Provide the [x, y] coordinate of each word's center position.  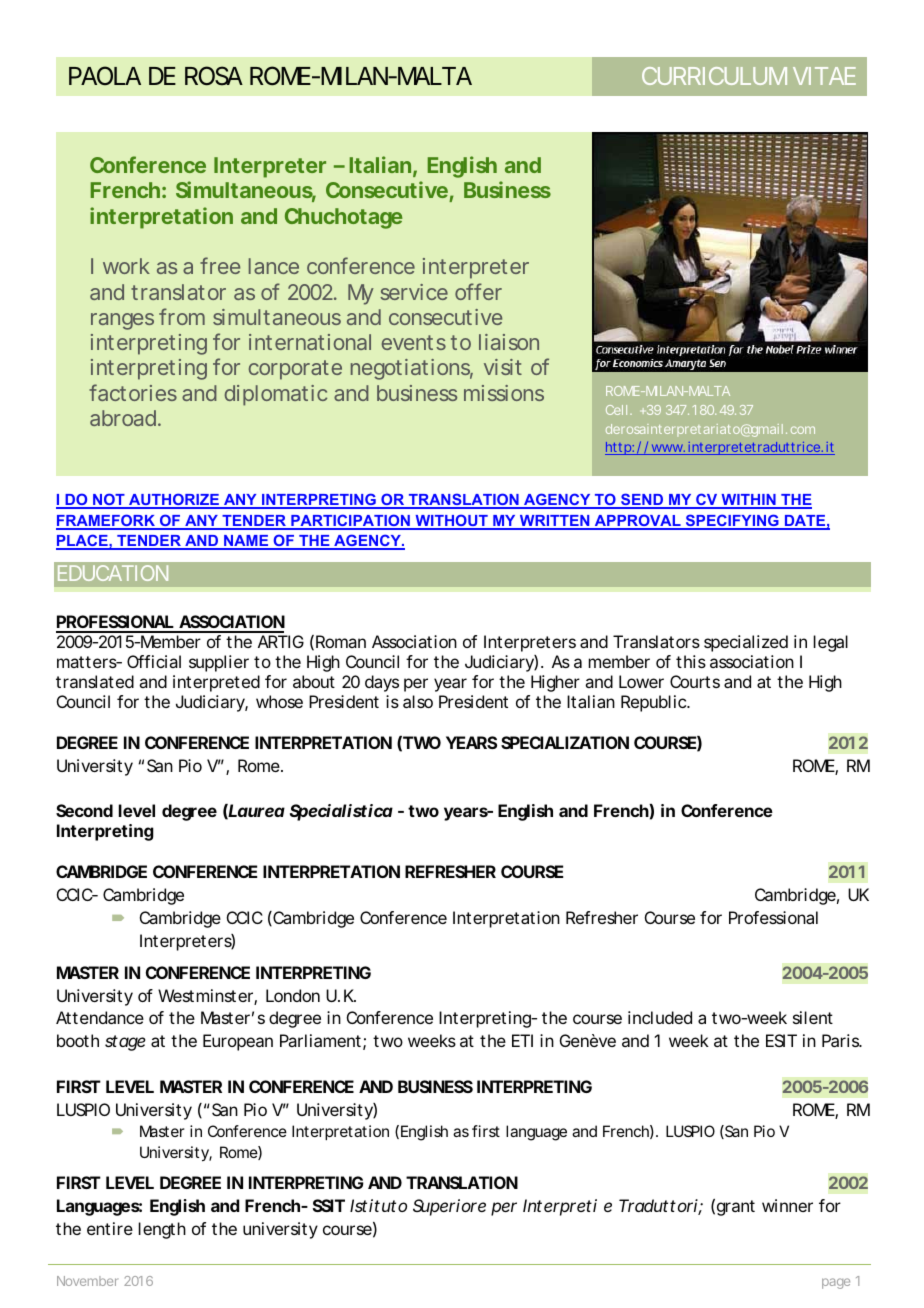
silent [813, 1017]
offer [478, 291]
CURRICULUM [714, 76]
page [836, 1283]
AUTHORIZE [174, 500]
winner [787, 1205]
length [162, 1230]
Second [84, 810]
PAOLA [105, 75]
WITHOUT [451, 521]
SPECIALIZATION [565, 742]
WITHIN [748, 501]
